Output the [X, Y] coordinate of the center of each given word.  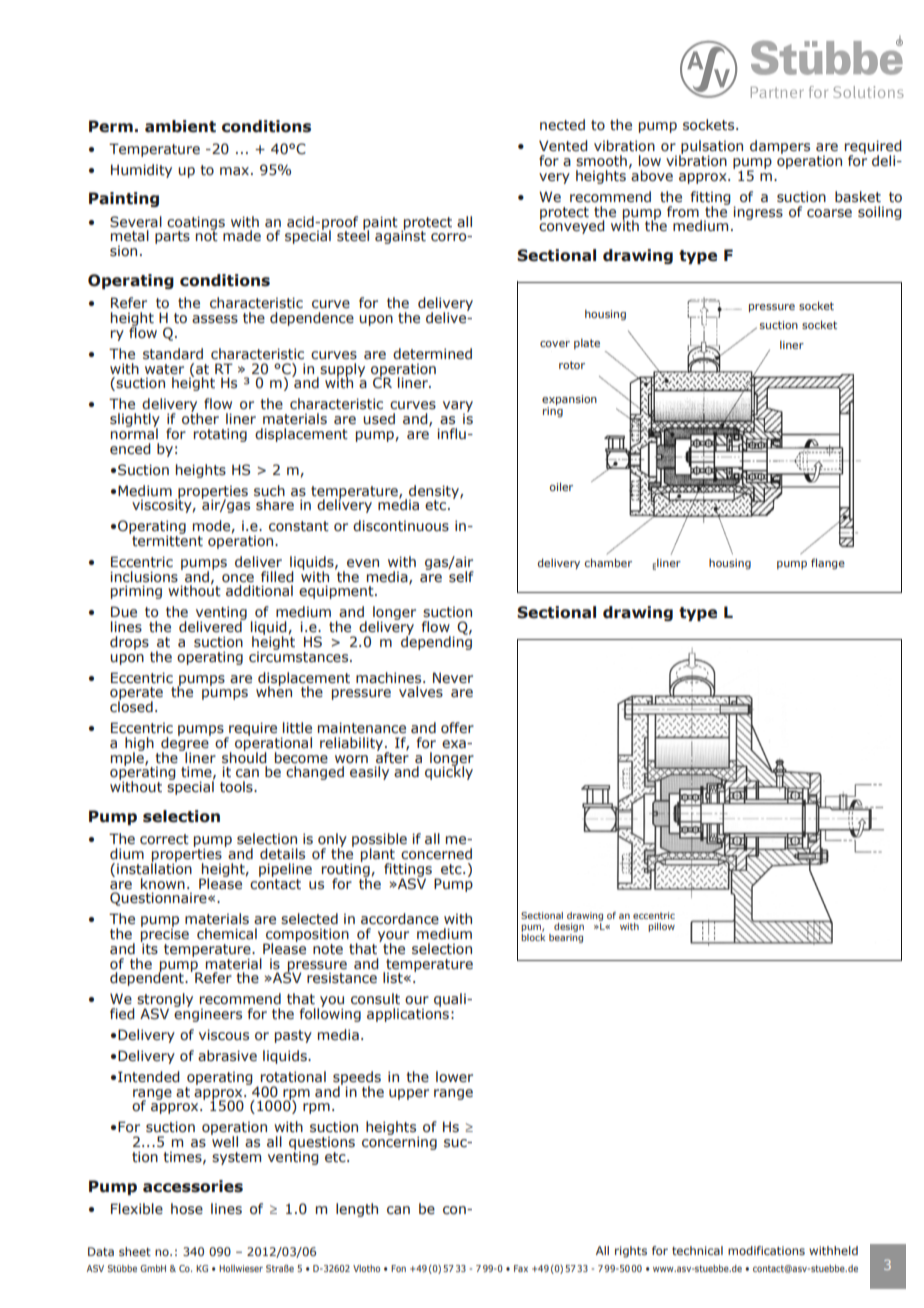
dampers [780, 147]
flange [828, 563]
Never [453, 678]
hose [187, 1209]
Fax [521, 1268]
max [234, 171]
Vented [563, 146]
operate [136, 695]
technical [697, 1250]
